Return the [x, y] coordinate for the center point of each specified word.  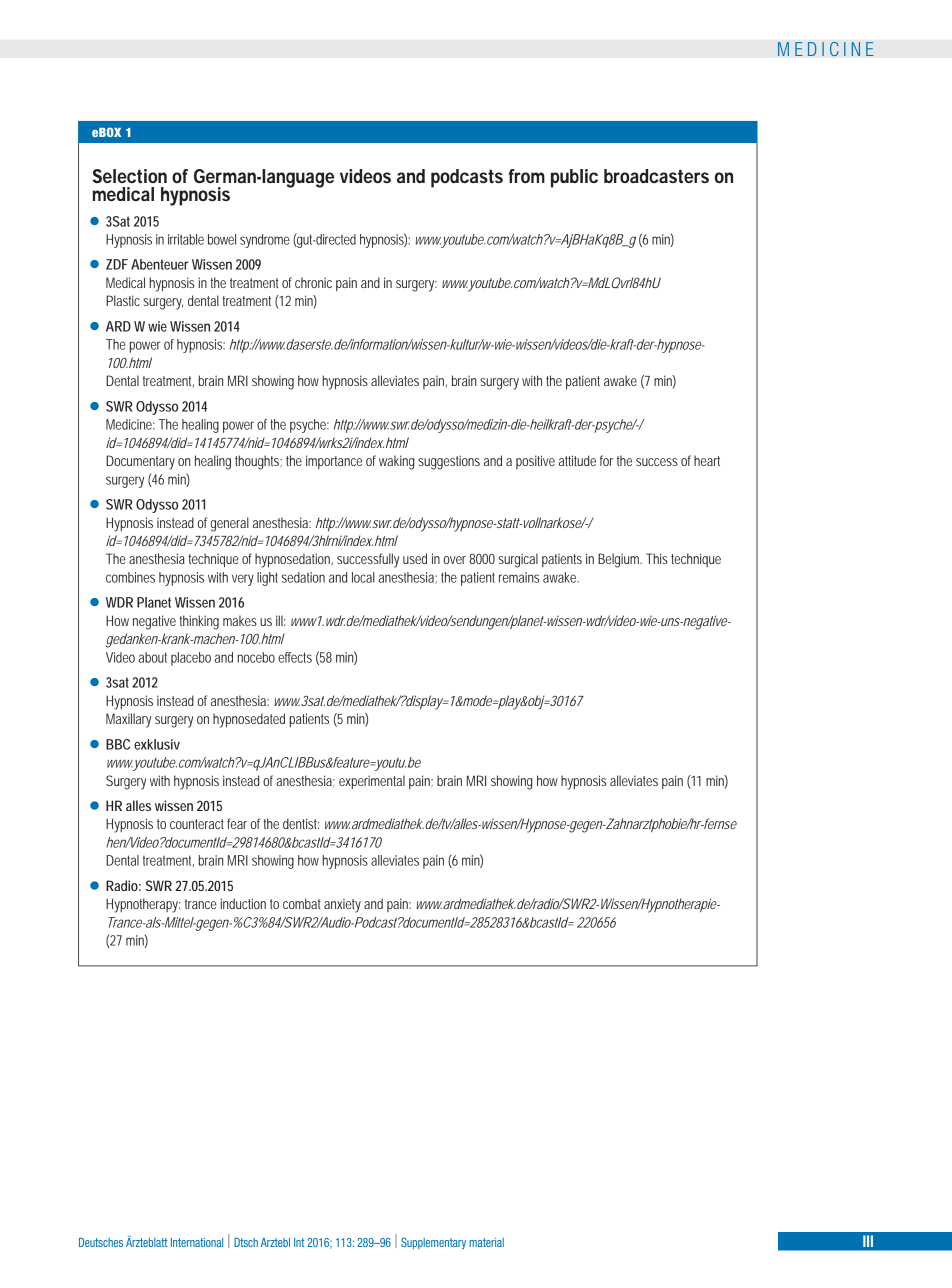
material [487, 1242]
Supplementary [433, 1243]
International [197, 1242]
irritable [186, 239]
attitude [577, 460]
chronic [313, 282]
